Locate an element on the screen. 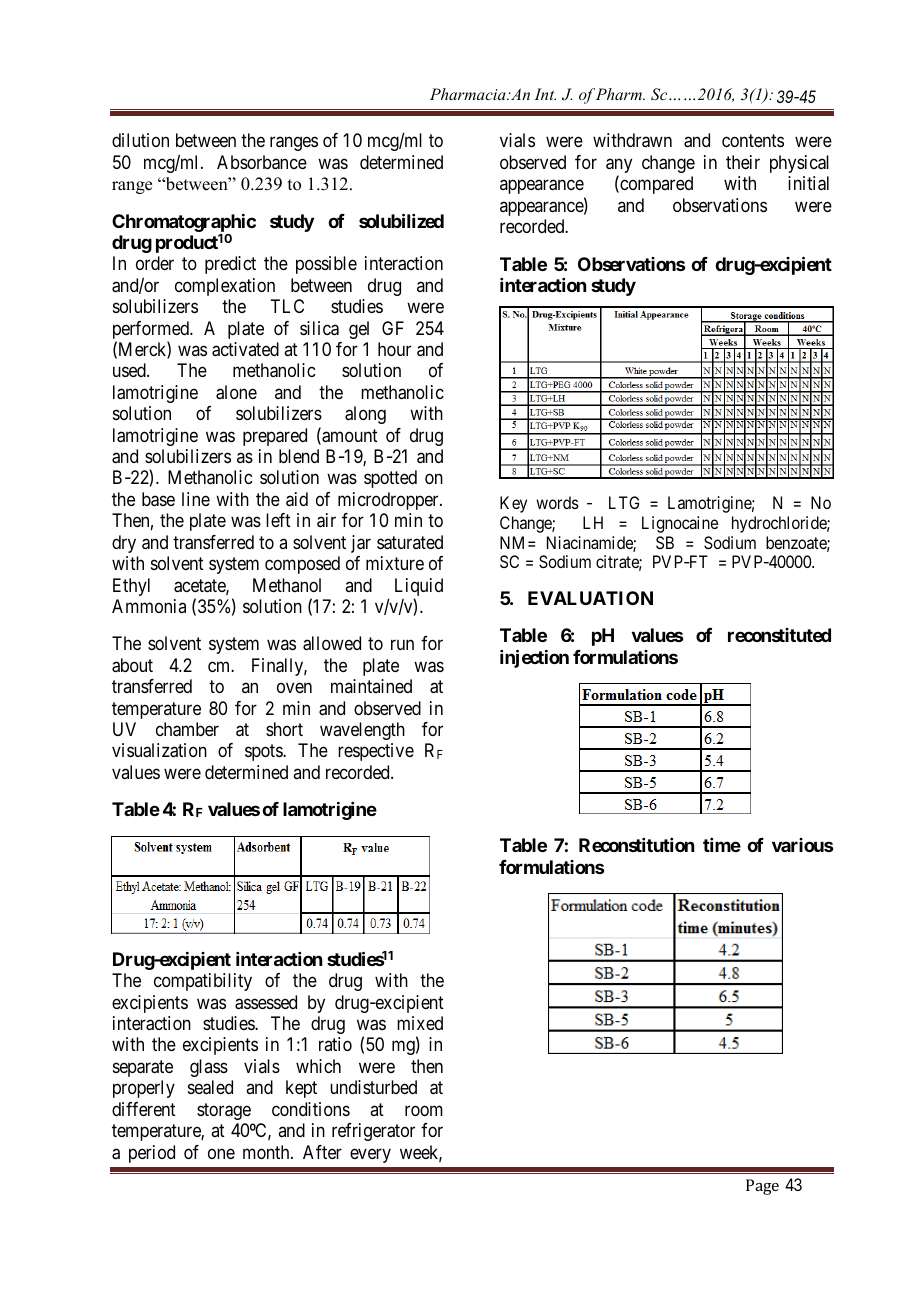  Key is located at coordinates (513, 504).
